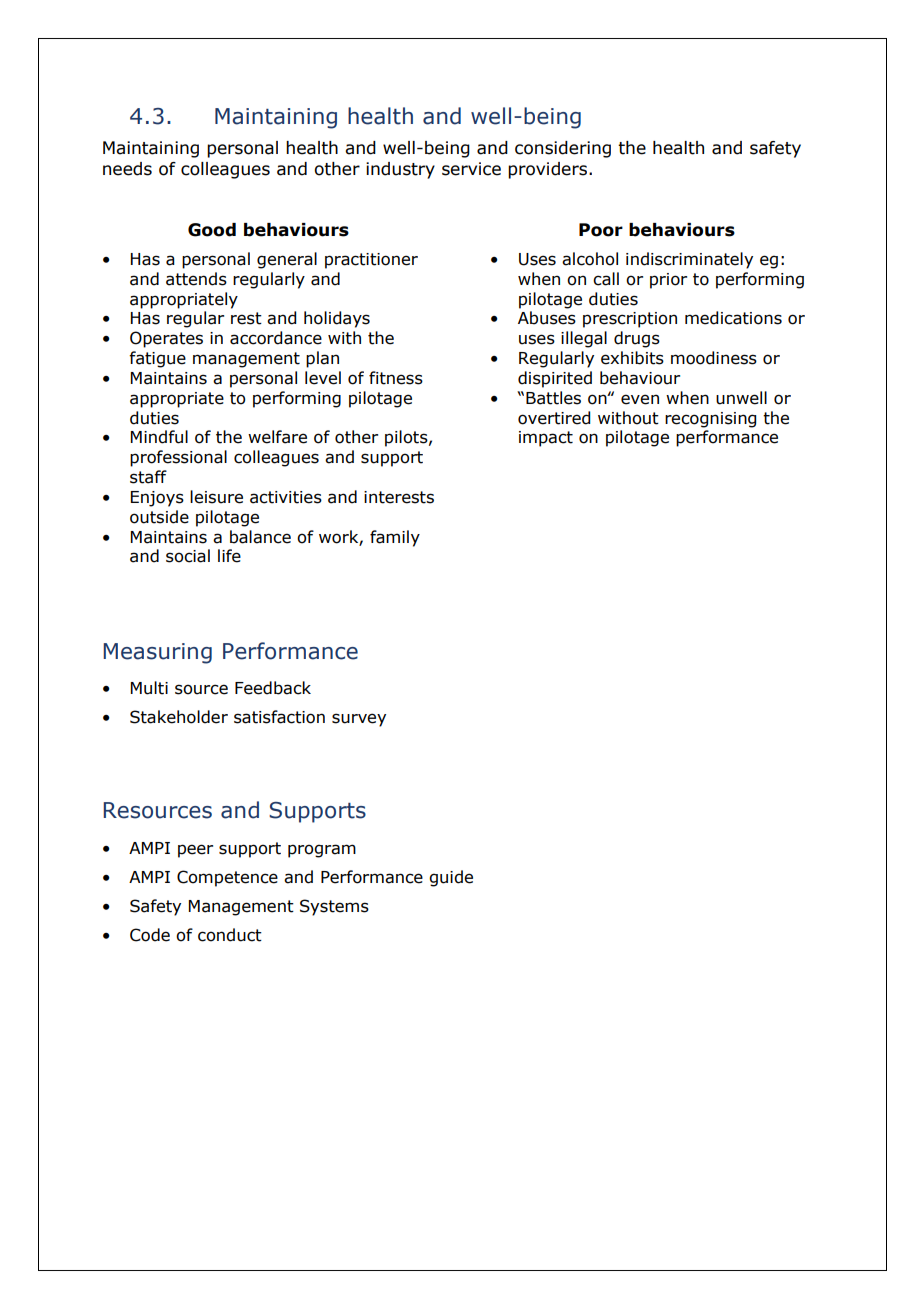 This screenshot has width=924, height=1308. Describe the element at coordinates (563, 149) in the screenshot. I see `considering` at that location.
